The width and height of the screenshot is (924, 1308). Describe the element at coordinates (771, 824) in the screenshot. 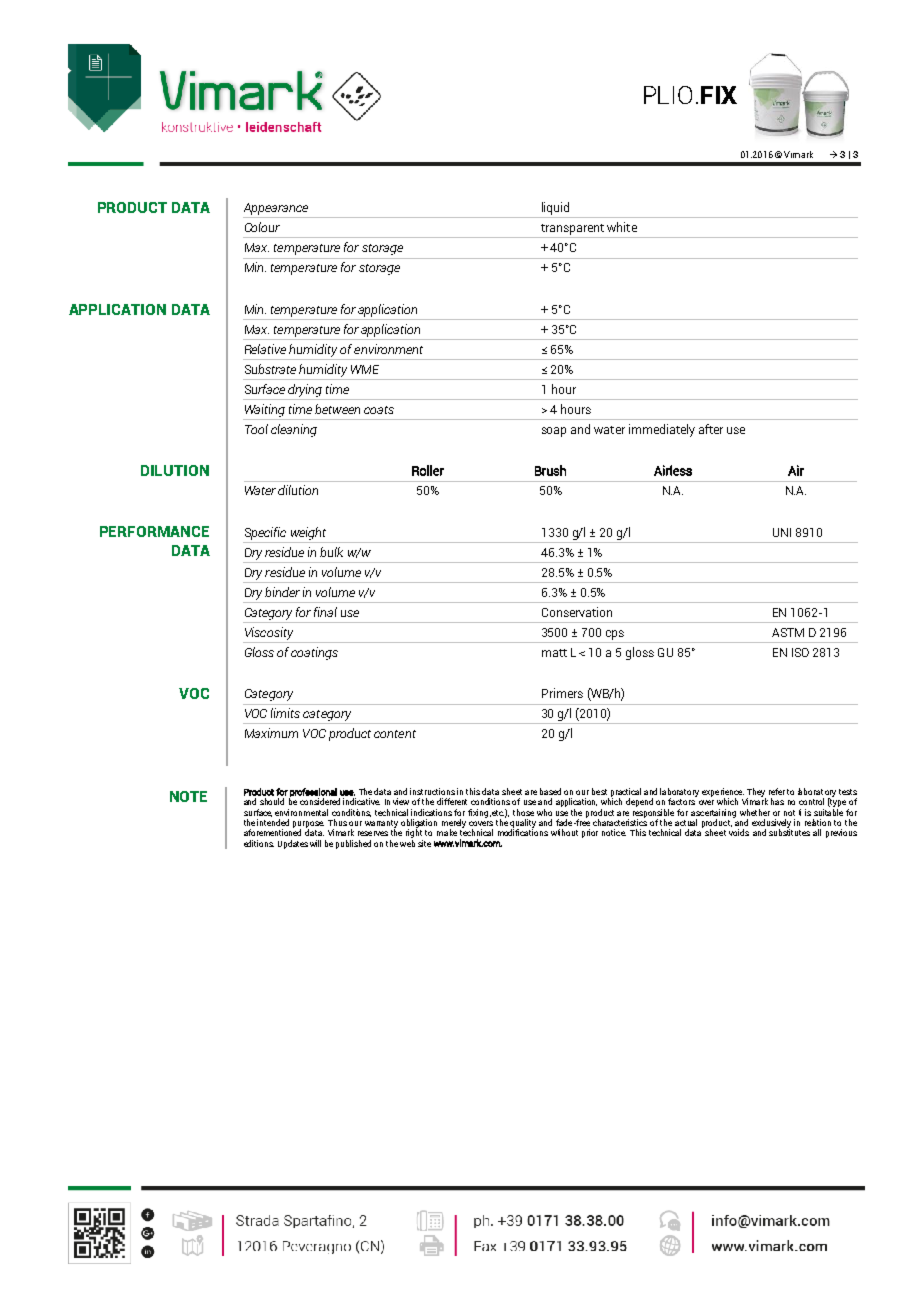

I see `exclusively` at that location.
